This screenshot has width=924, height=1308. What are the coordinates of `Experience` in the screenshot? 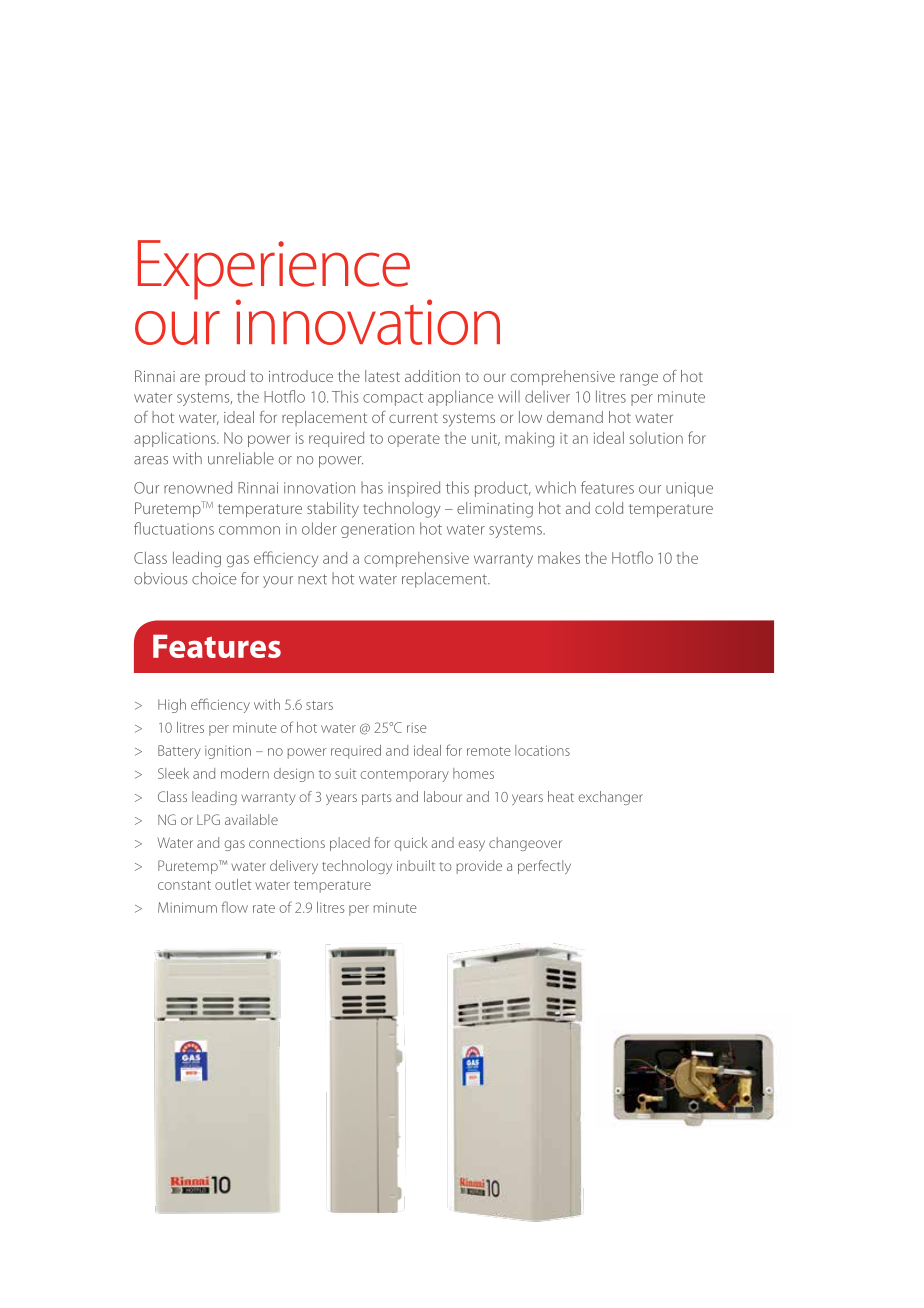 It's located at (274, 271).
